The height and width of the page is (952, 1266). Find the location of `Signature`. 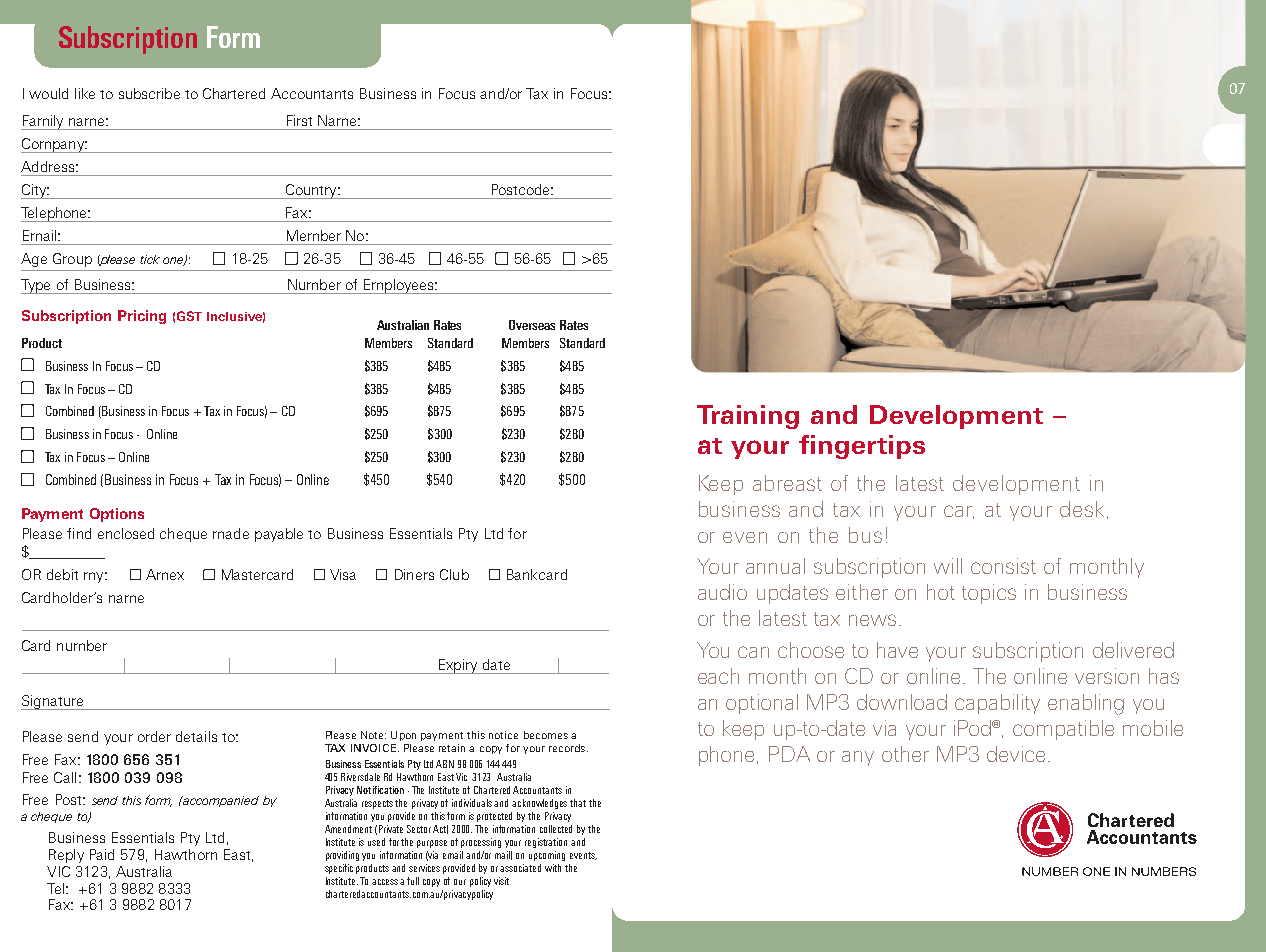

Signature is located at coordinates (53, 702).
